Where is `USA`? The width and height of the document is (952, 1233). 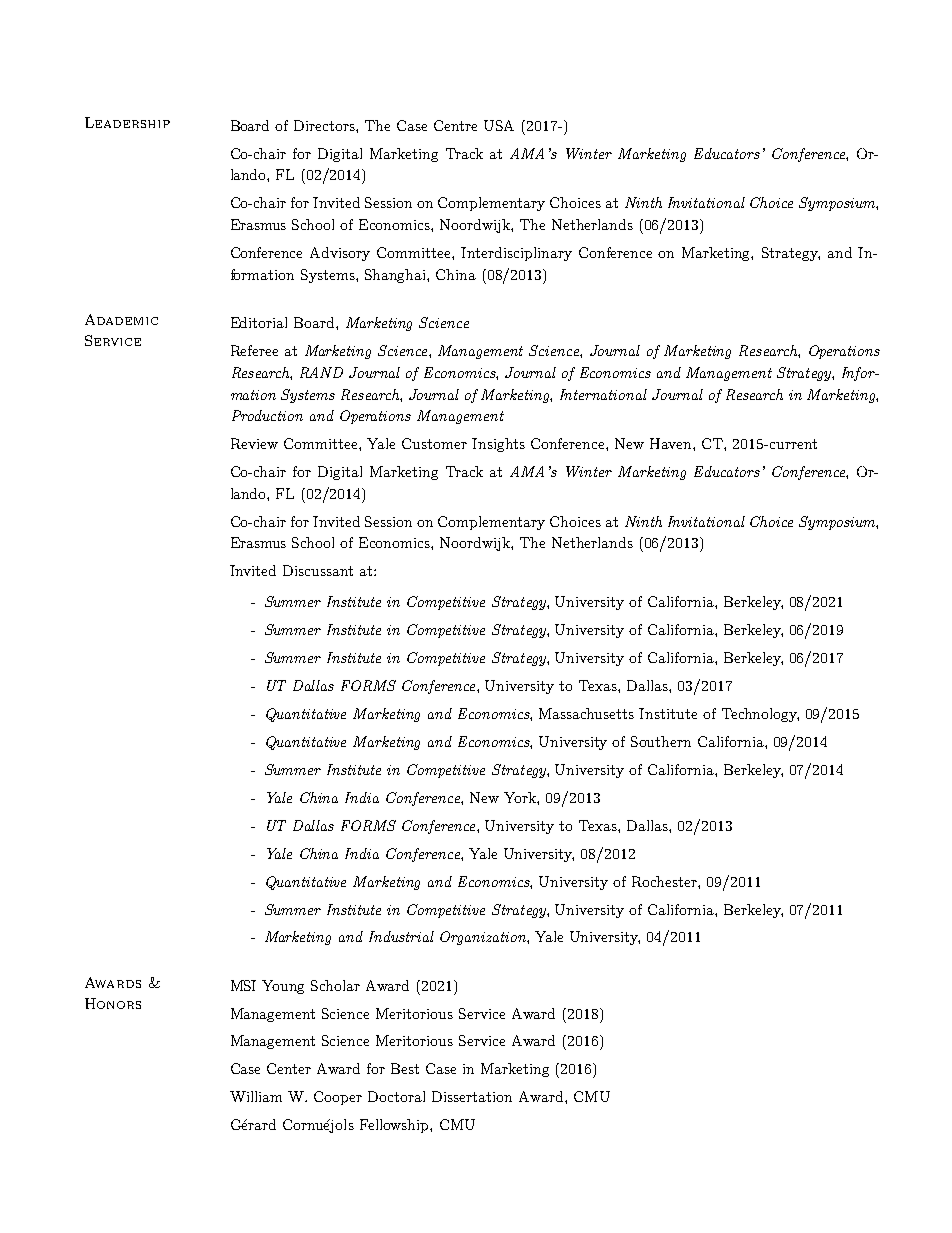
USA is located at coordinates (499, 125).
